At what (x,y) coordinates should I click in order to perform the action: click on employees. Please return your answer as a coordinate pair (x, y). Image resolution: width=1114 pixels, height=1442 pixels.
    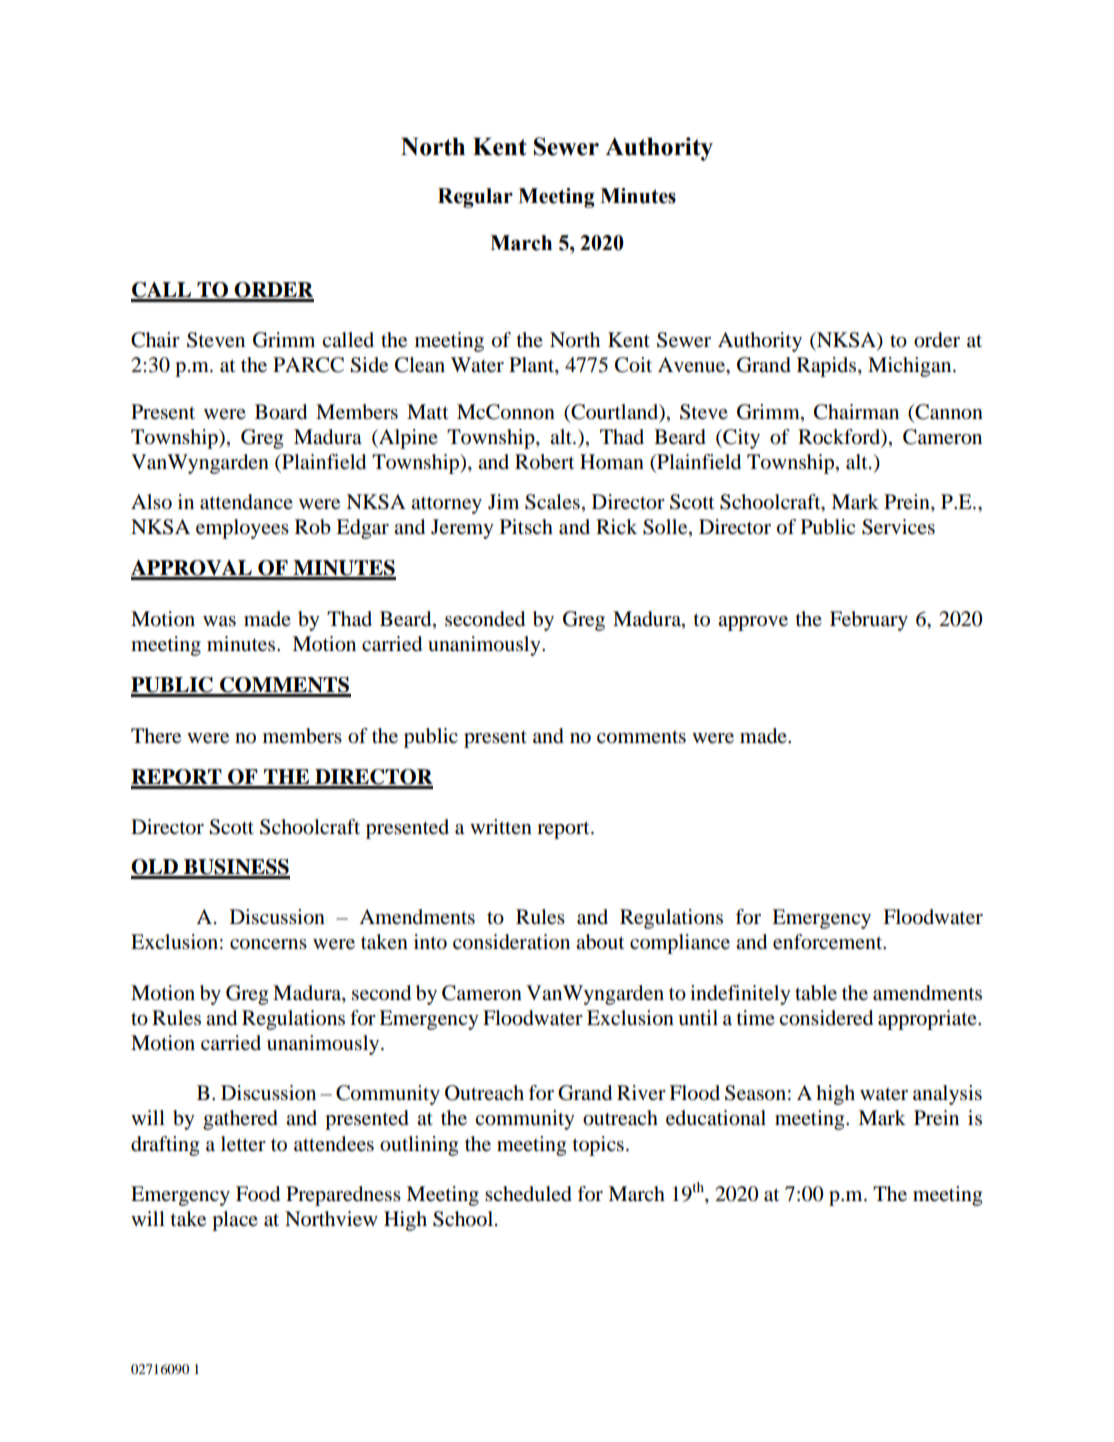
    Looking at the image, I should click on (242, 529).
